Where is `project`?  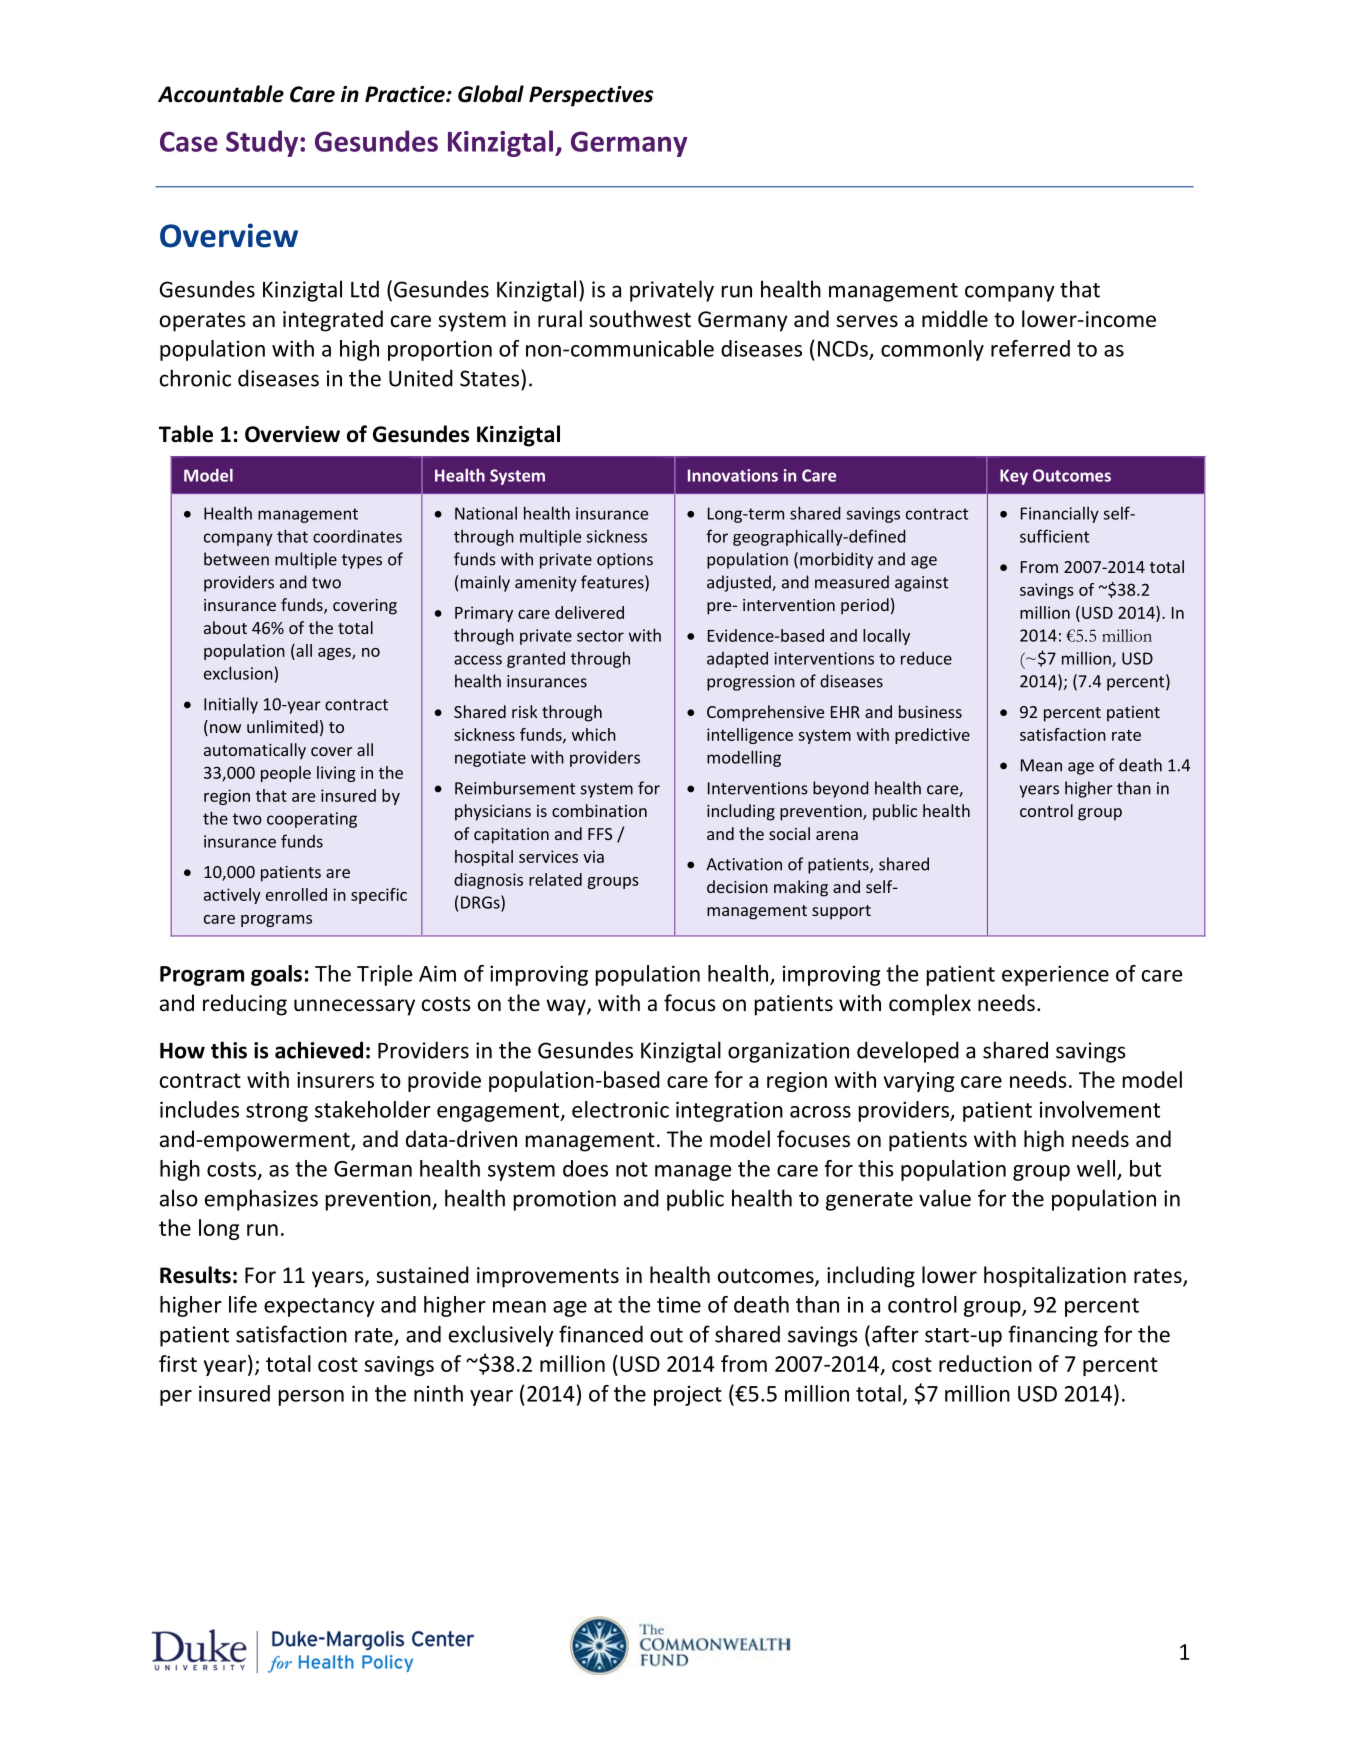
project is located at coordinates (688, 1395).
